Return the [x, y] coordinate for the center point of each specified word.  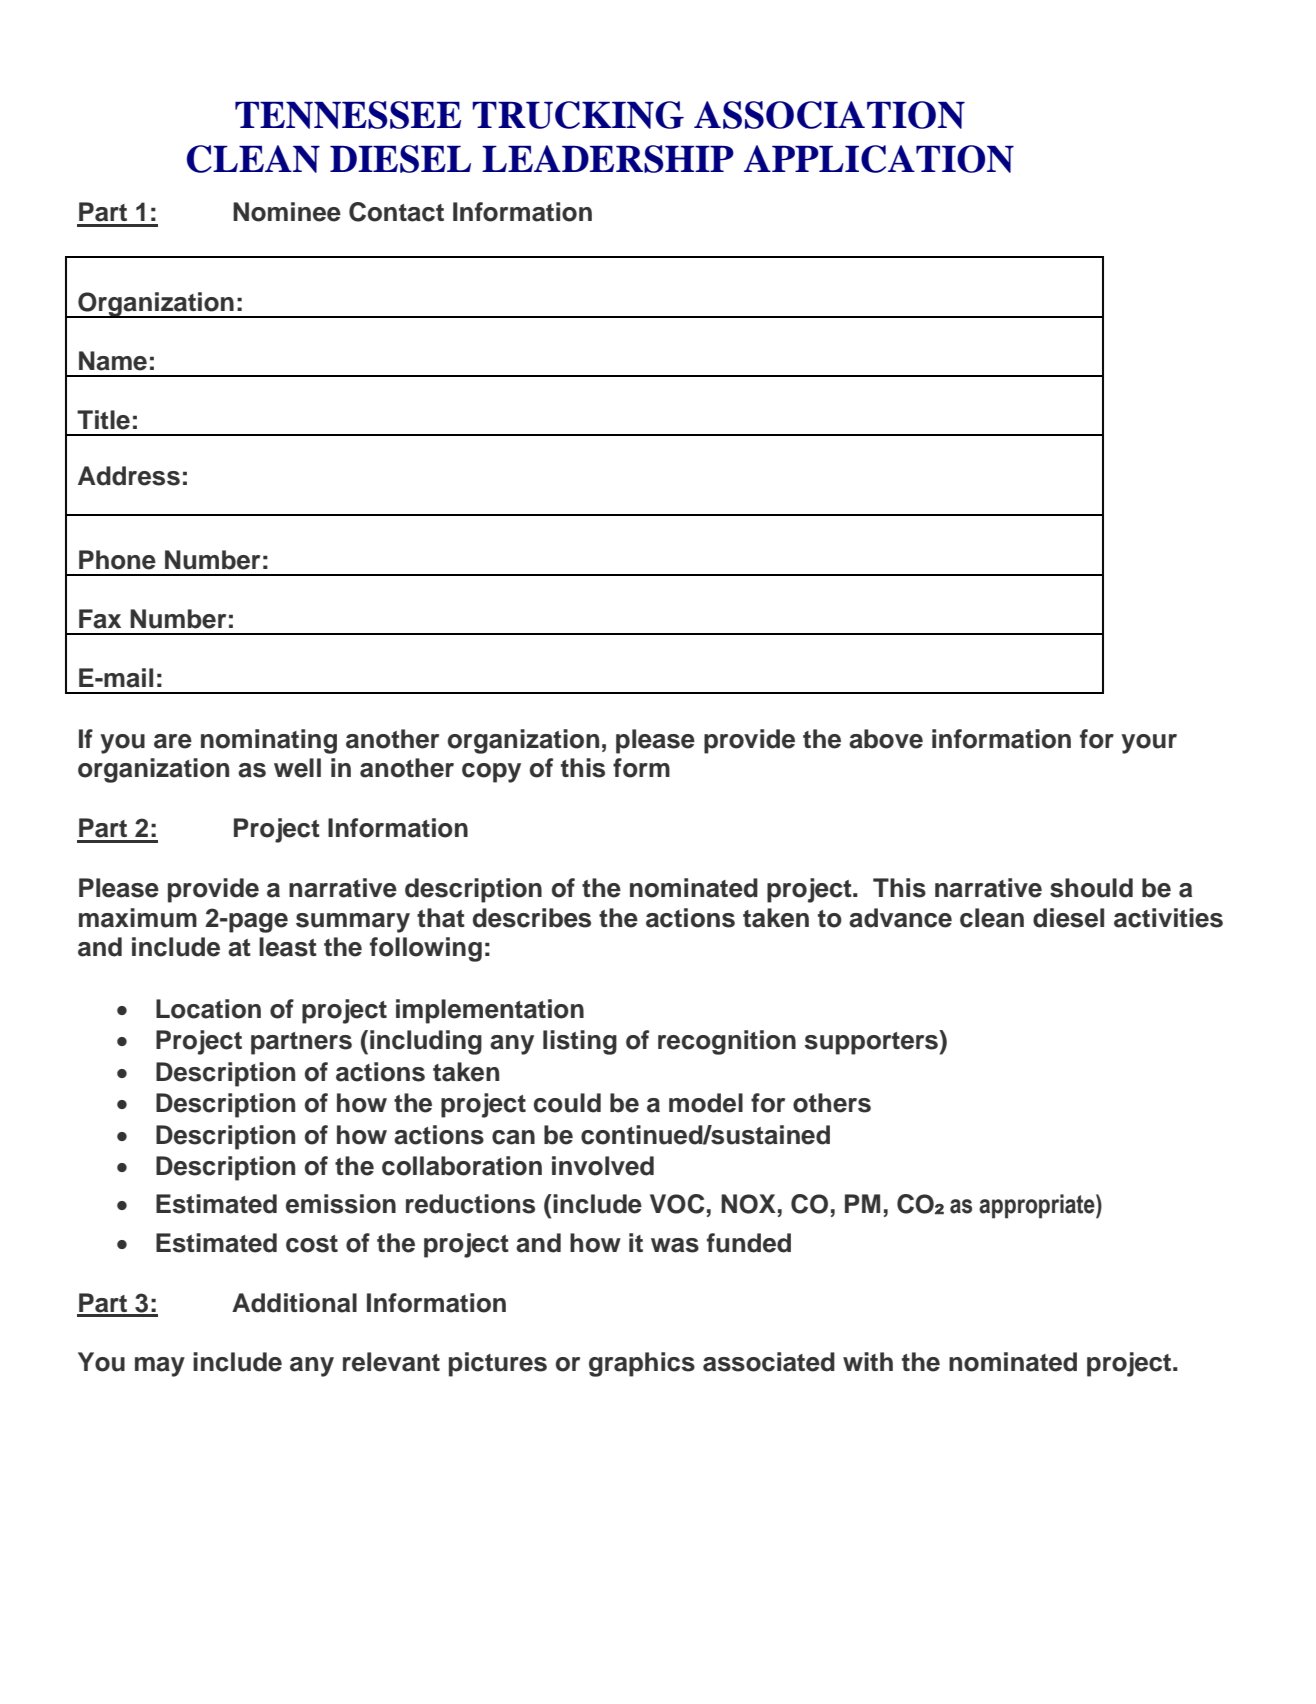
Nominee [287, 212]
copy [491, 773]
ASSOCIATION [829, 115]
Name [113, 361]
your [1149, 744]
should [1091, 888]
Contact [396, 212]
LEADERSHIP [608, 159]
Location [208, 1009]
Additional [294, 1303]
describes [532, 918]
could [567, 1103]
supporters [872, 1042]
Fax [100, 619]
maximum [138, 918]
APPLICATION [879, 159]
